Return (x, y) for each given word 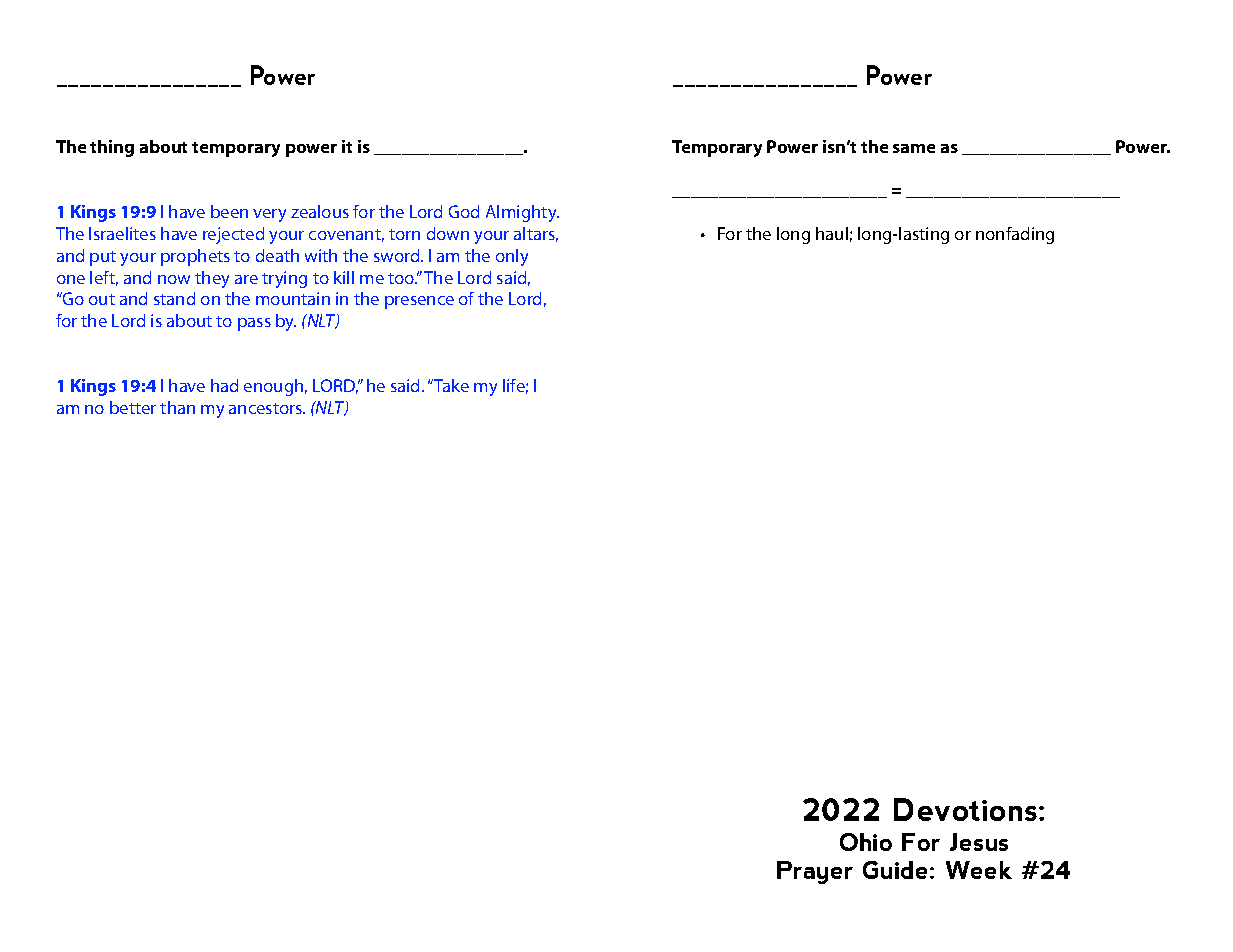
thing (112, 148)
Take (450, 385)
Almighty (522, 213)
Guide (895, 870)
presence (419, 302)
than (177, 407)
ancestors (267, 408)
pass (254, 324)
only (512, 257)
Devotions (965, 809)
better (133, 407)
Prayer (815, 872)
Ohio (866, 842)
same (914, 148)
